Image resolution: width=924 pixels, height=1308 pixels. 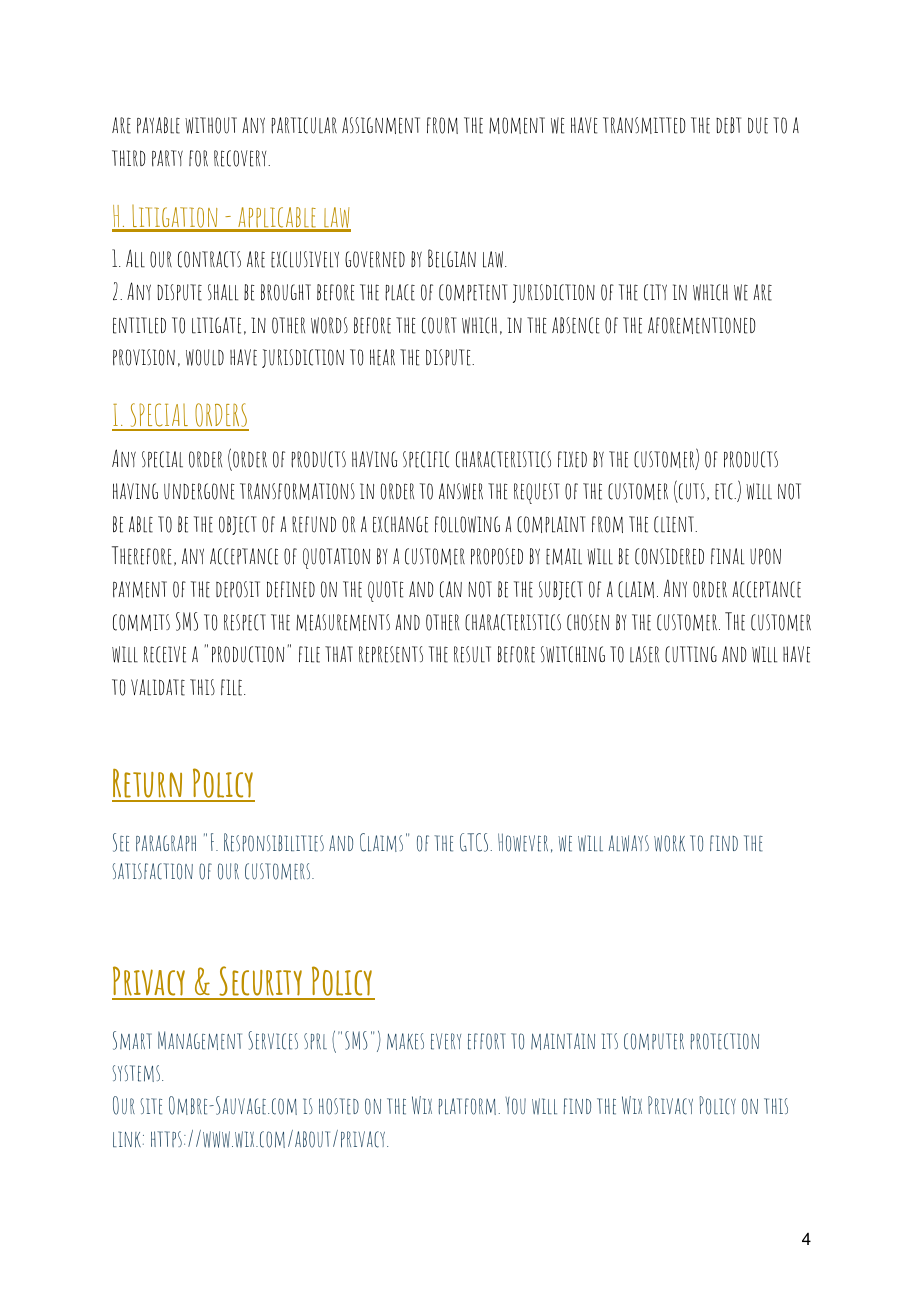 What do you see at coordinates (211, 125) in the screenshot?
I see `without` at bounding box center [211, 125].
